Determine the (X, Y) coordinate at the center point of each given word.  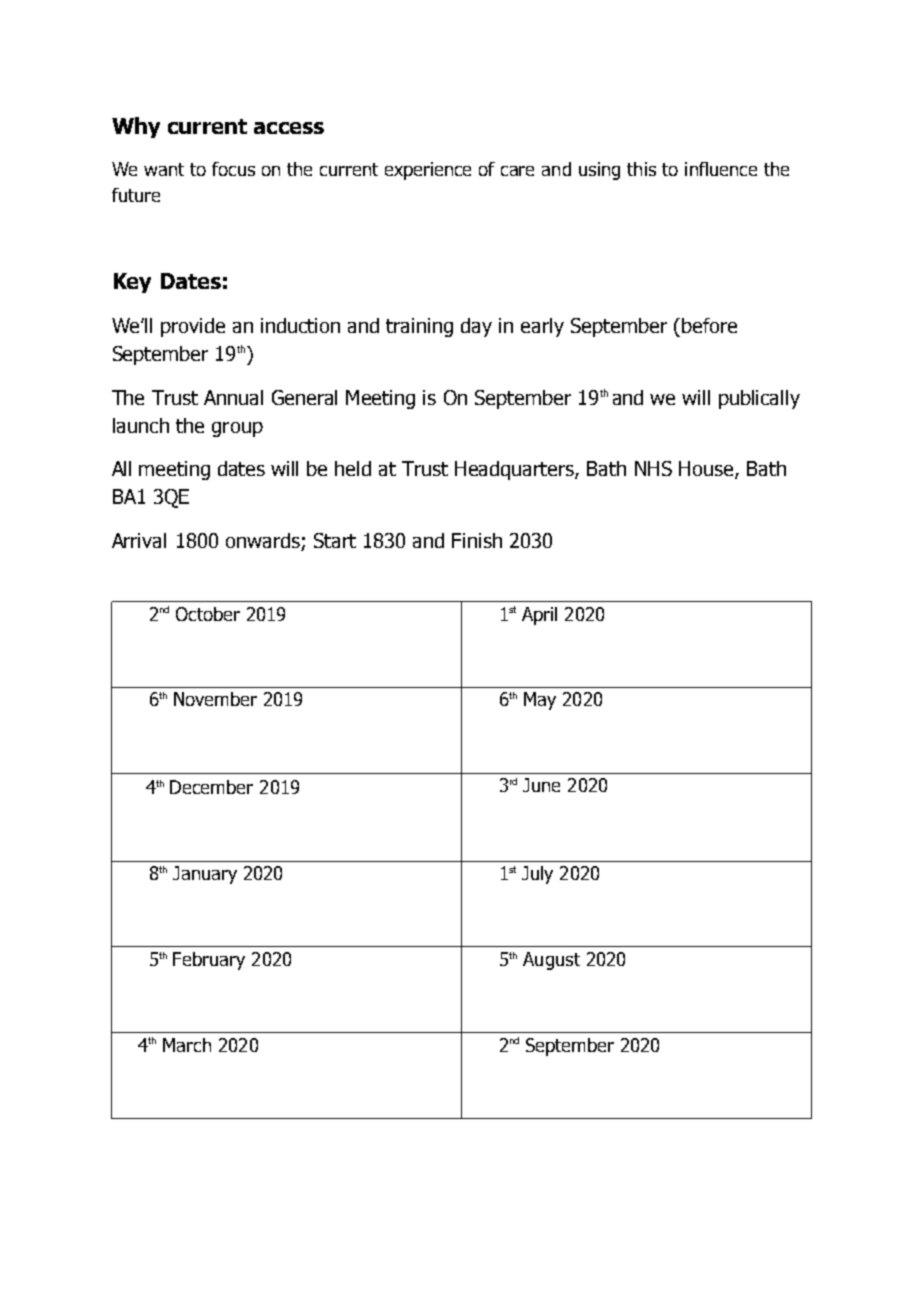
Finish (477, 540)
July (537, 875)
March (187, 1045)
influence (721, 169)
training (419, 327)
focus (233, 169)
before (709, 325)
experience (428, 171)
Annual (233, 397)
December (211, 787)
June (541, 785)
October (208, 614)
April (539, 616)
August (551, 961)
